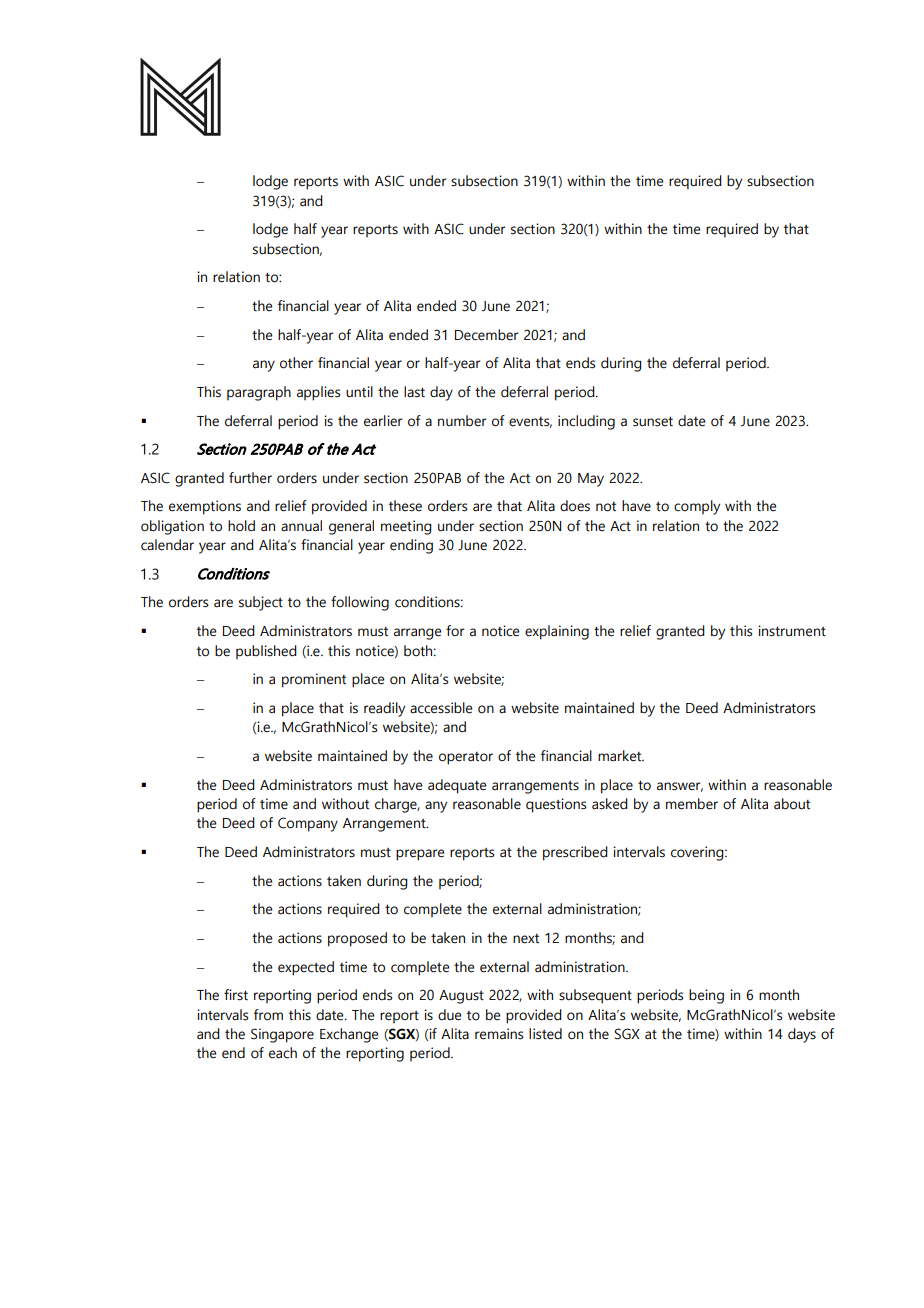 The image size is (924, 1308). Describe the element at coordinates (499, 1034) in the image. I see `remains` at that location.
